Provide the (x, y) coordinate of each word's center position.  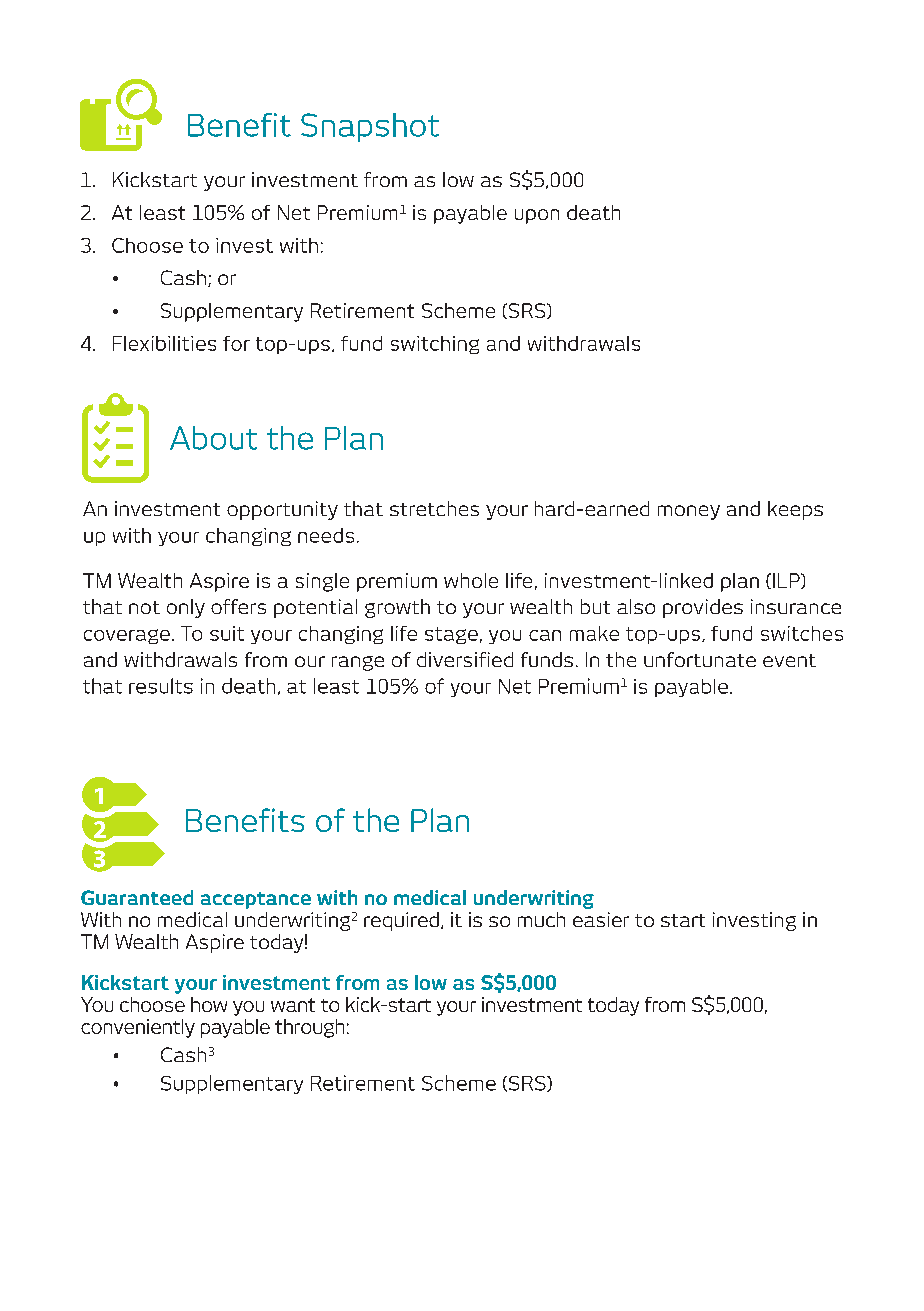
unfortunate (700, 659)
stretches (434, 508)
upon (537, 216)
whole (471, 580)
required (401, 921)
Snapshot (370, 127)
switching (435, 345)
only (186, 608)
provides (703, 608)
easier (601, 919)
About (213, 438)
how (209, 1004)
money (689, 512)
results (161, 686)
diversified (465, 659)
